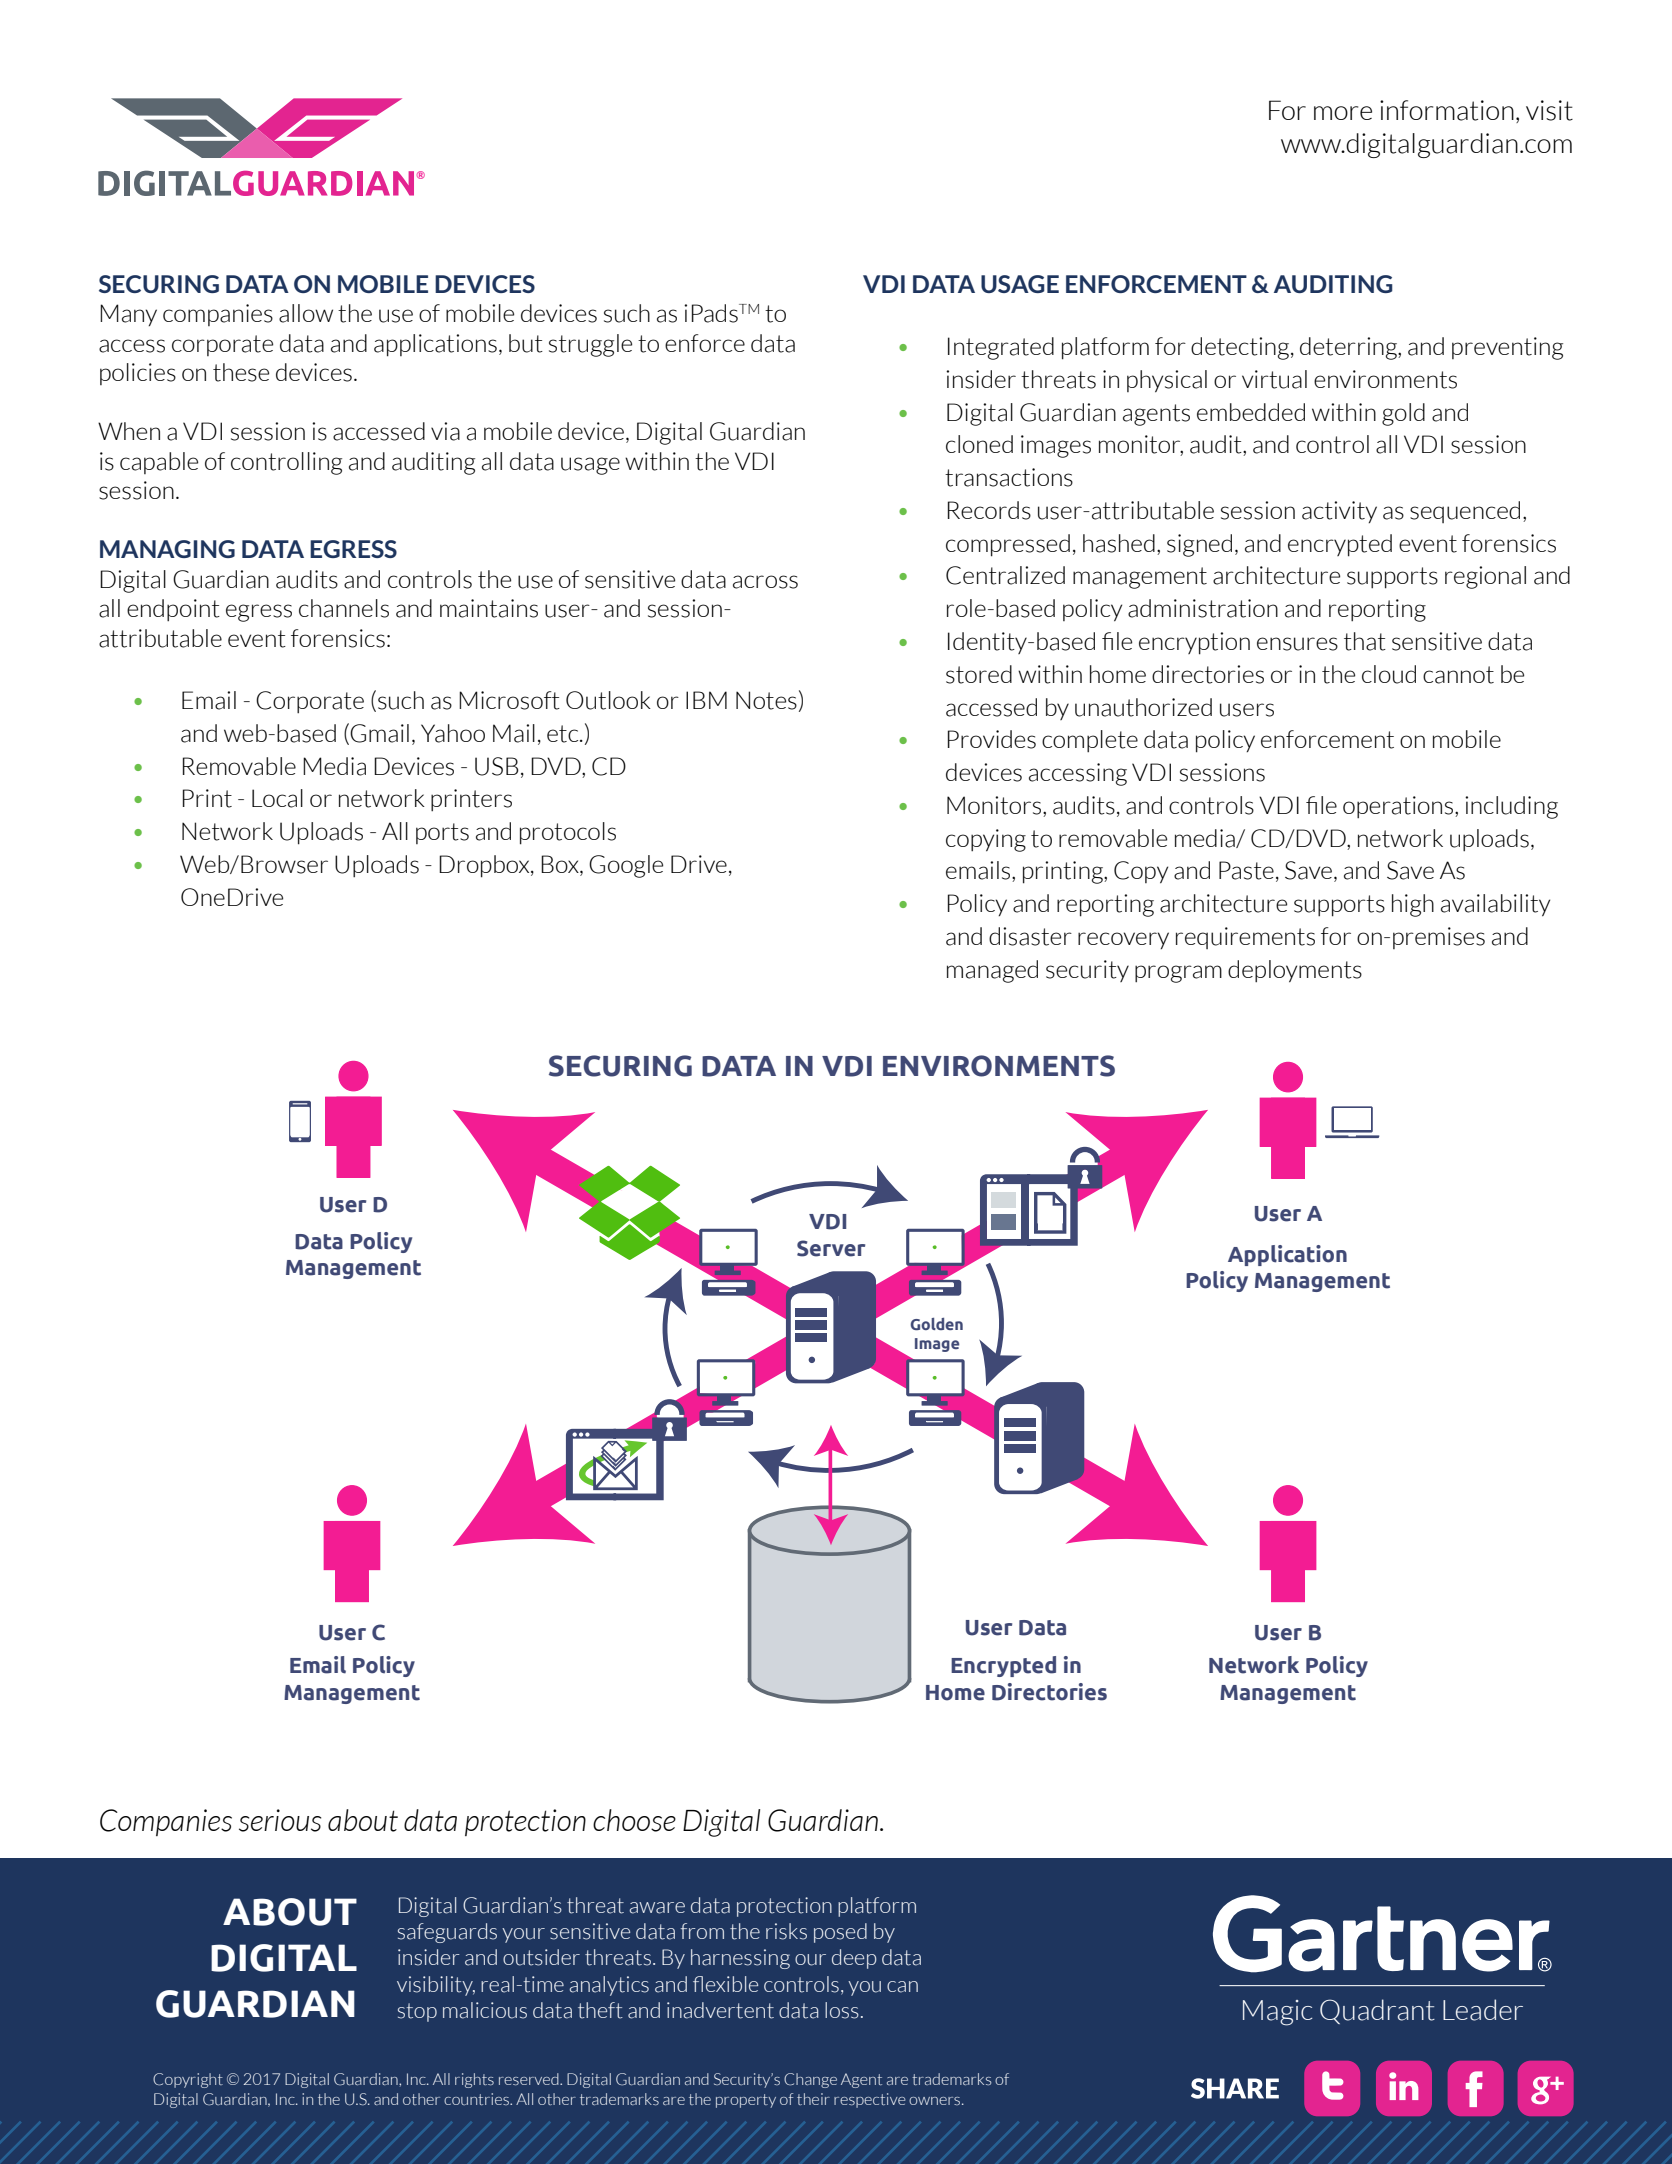  I want to click on more, so click(1343, 113).
